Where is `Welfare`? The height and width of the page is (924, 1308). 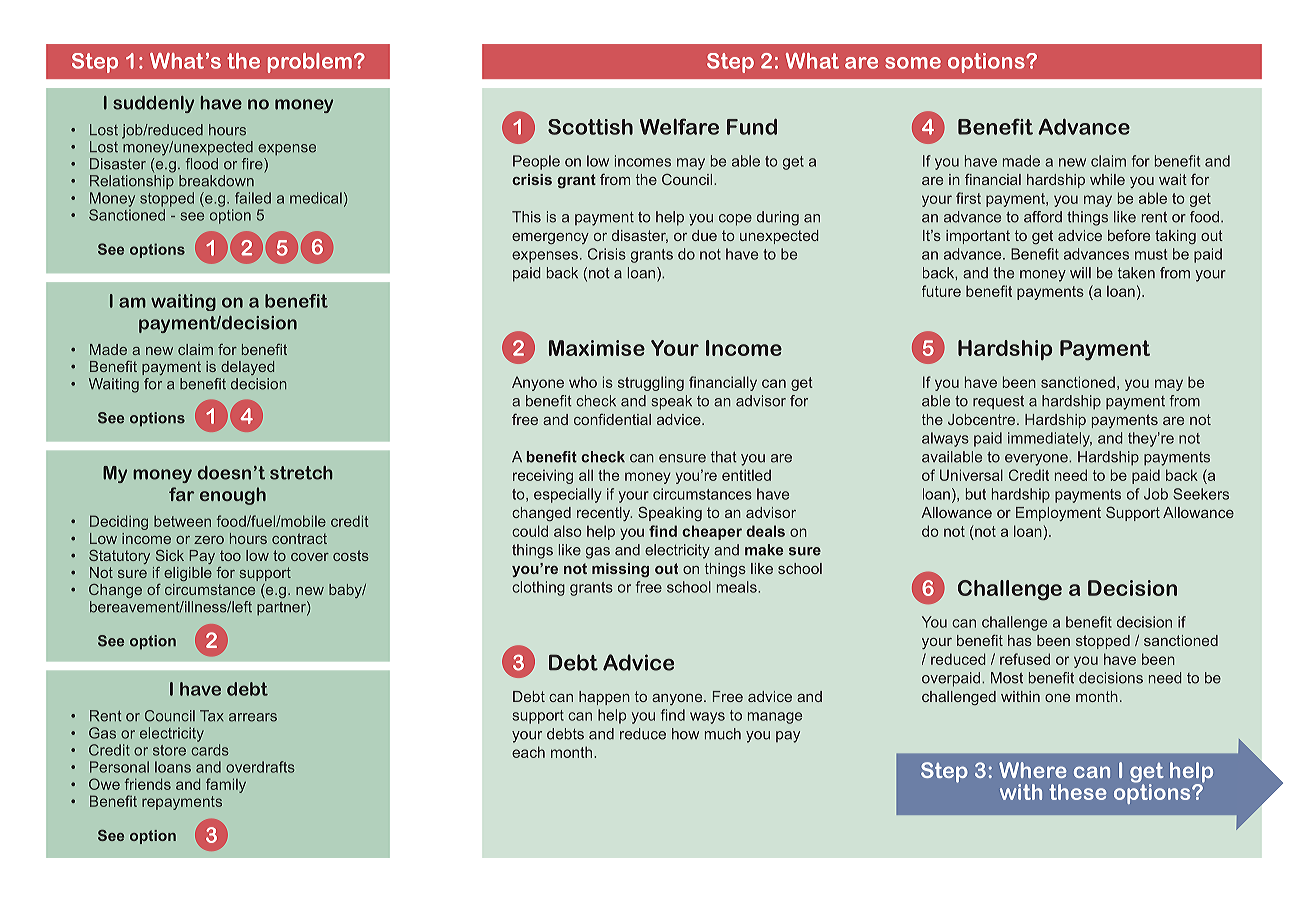
Welfare is located at coordinates (679, 126).
